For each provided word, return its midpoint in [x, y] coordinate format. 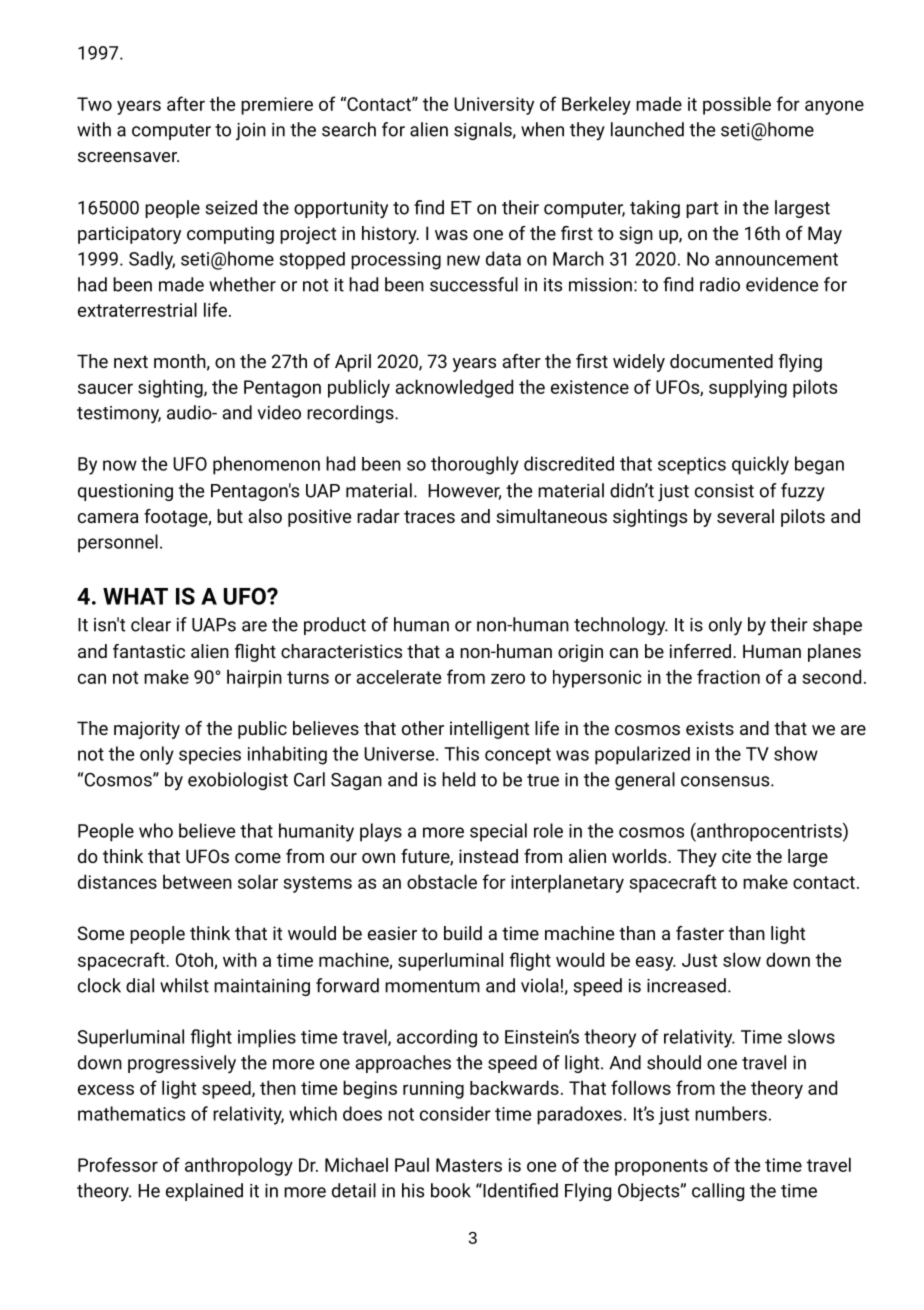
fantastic [149, 651]
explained [204, 1192]
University [494, 106]
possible [737, 105]
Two [94, 104]
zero [508, 678]
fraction [728, 676]
